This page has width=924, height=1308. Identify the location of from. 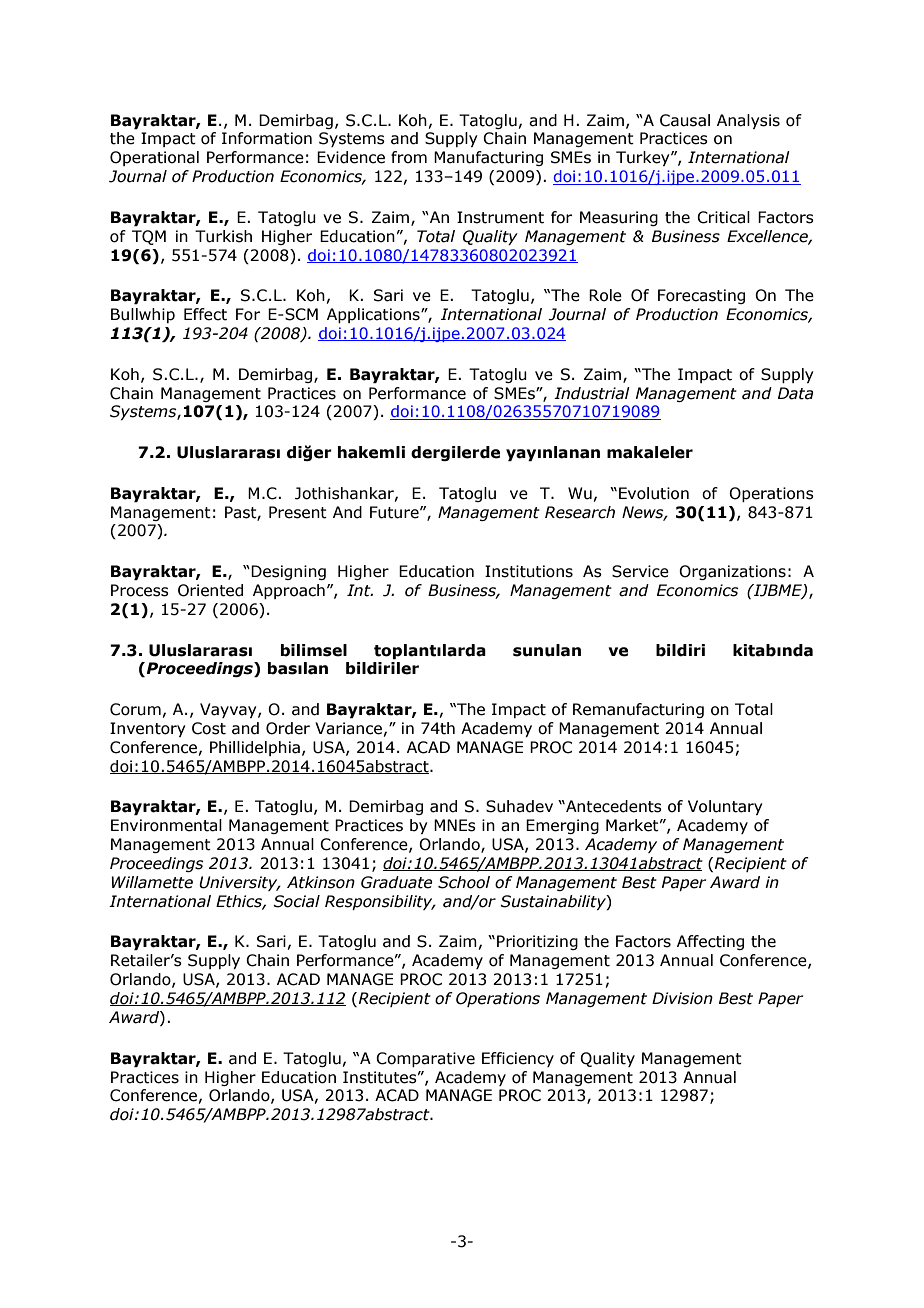
(409, 157).
